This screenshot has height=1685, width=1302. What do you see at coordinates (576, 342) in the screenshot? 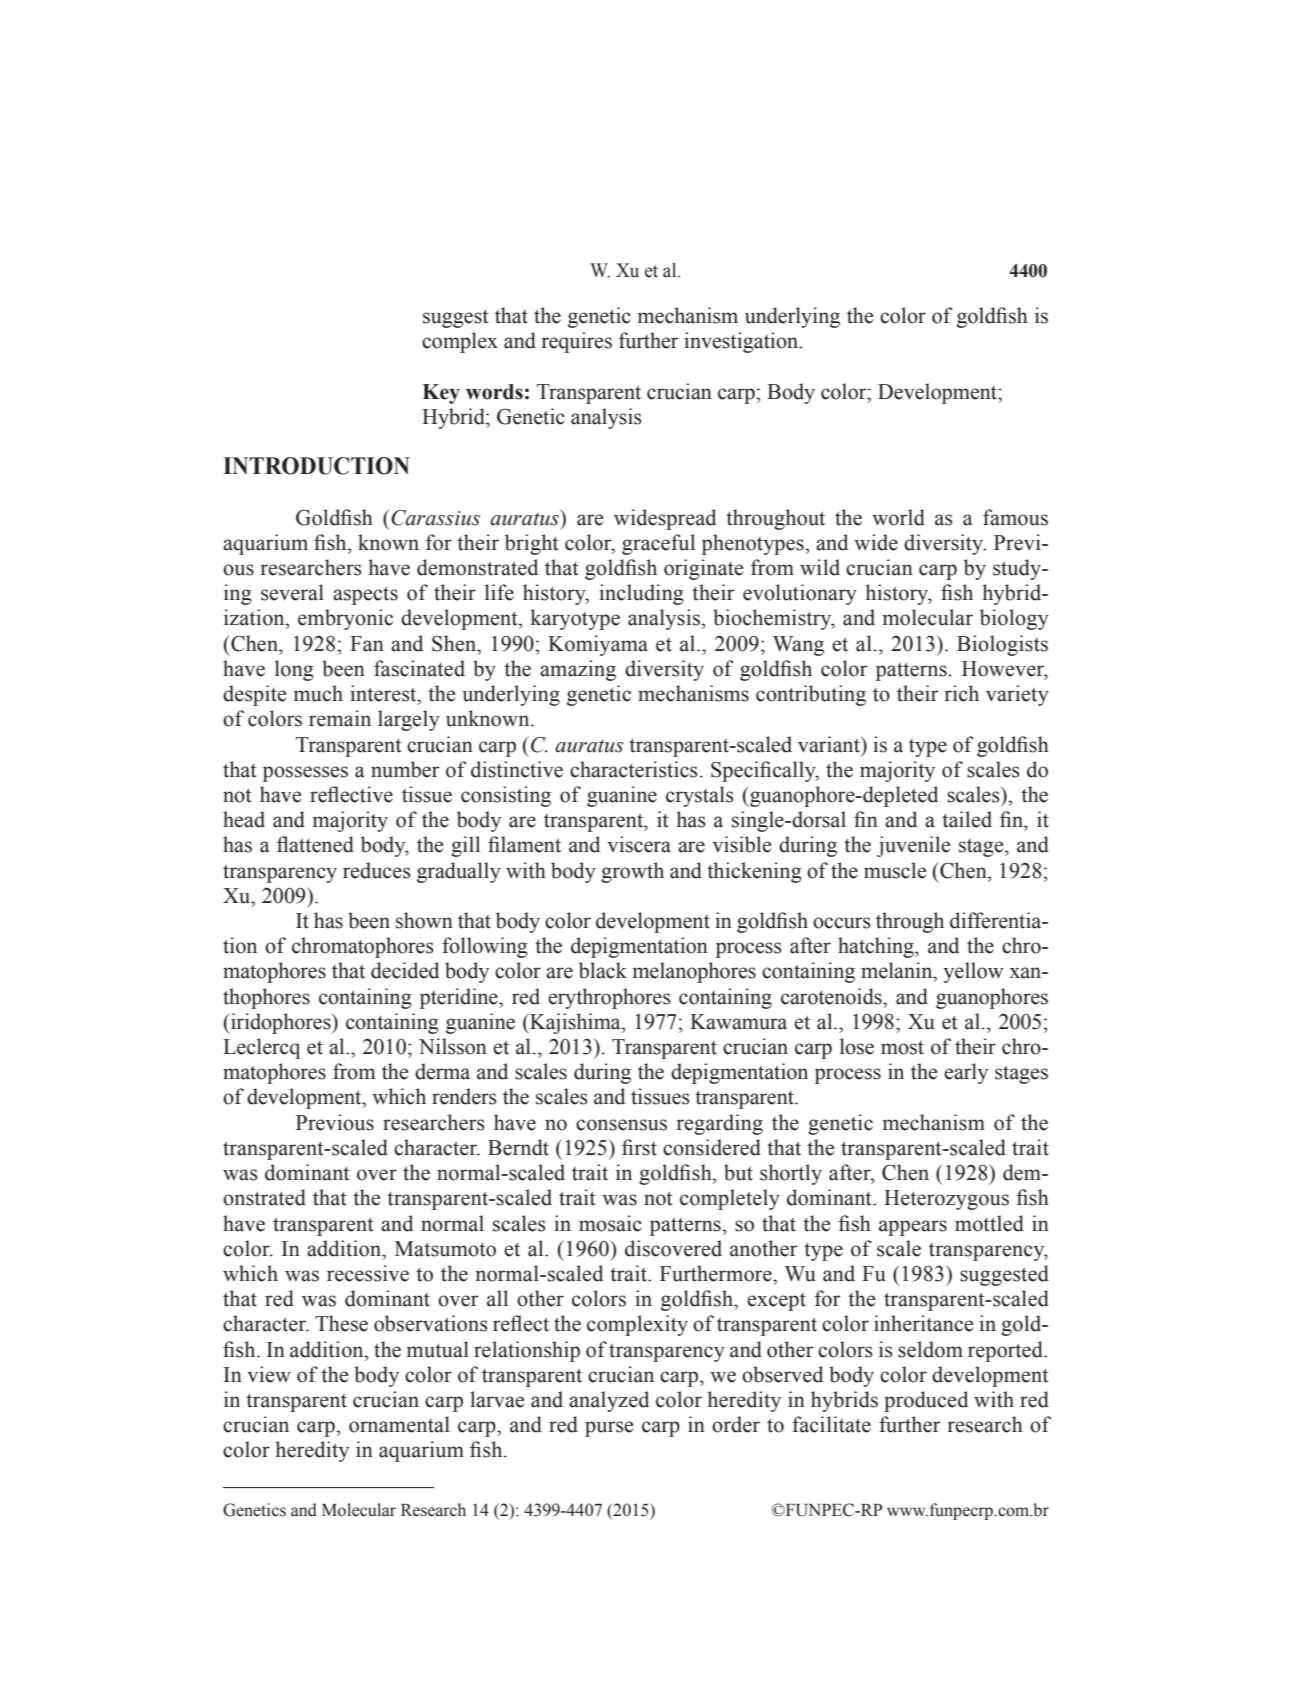
I see `requires` at bounding box center [576, 342].
